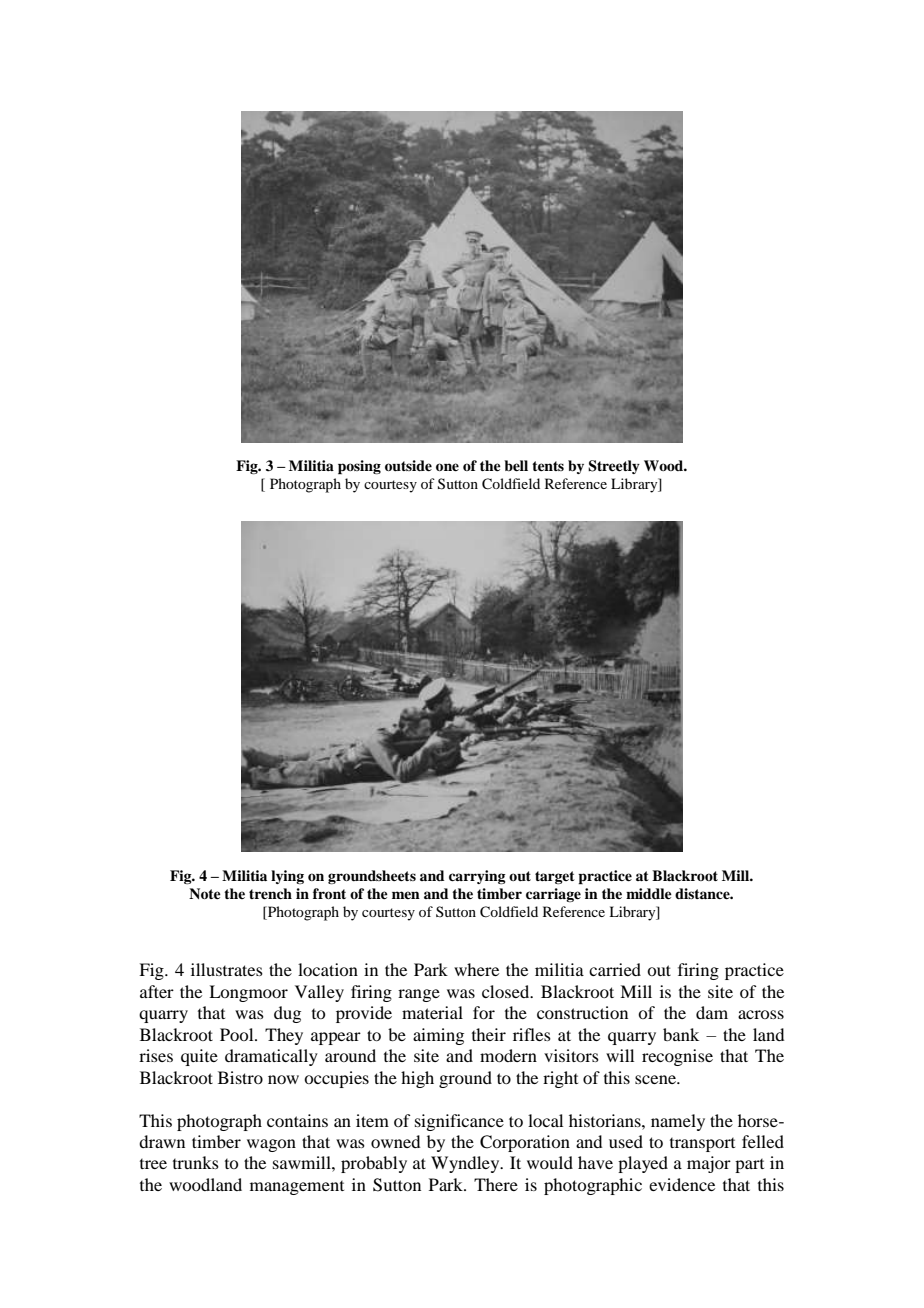 This screenshot has width=924, height=1308. What do you see at coordinates (548, 466) in the screenshot?
I see `tents` at bounding box center [548, 466].
